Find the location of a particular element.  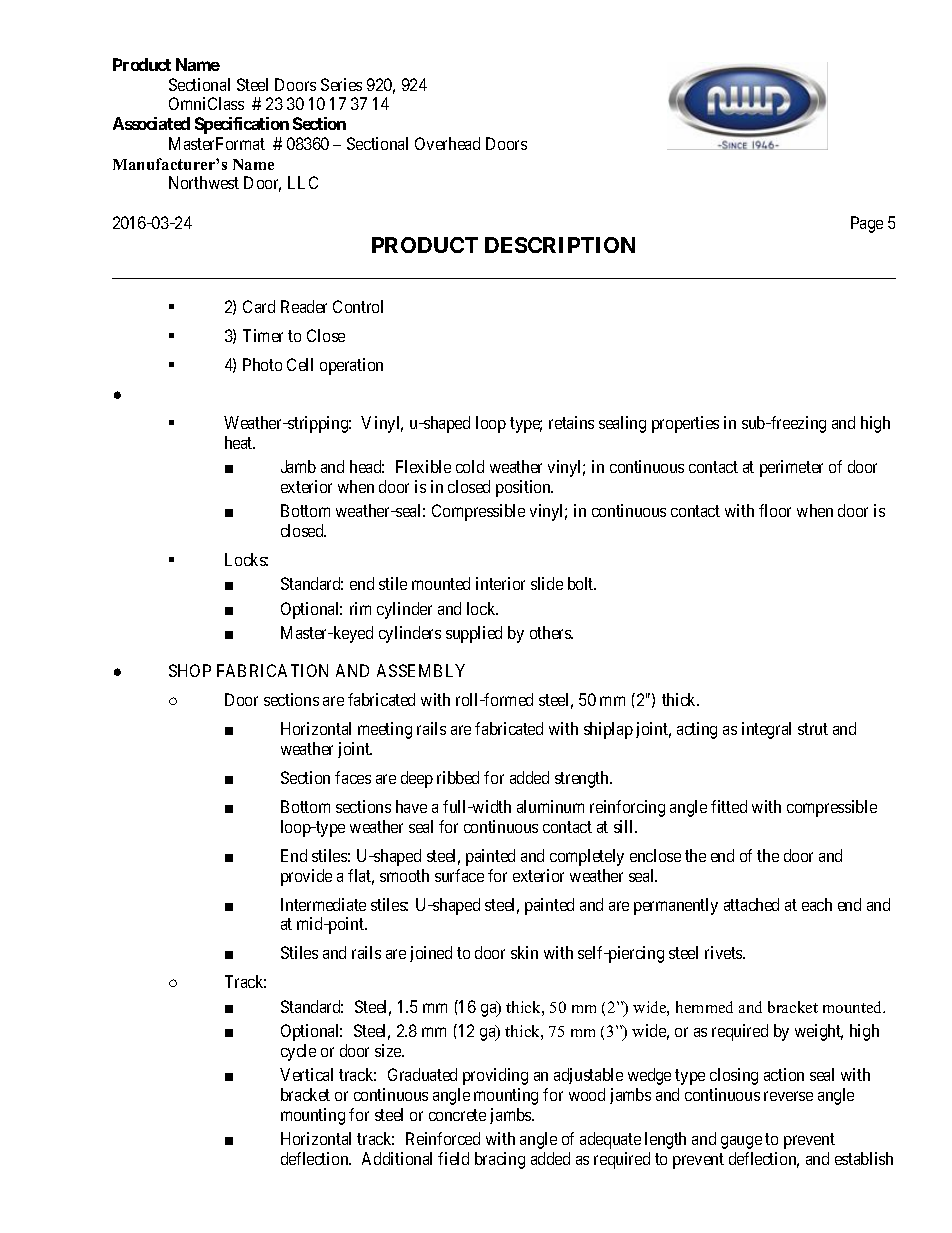

integral is located at coordinates (766, 730).
